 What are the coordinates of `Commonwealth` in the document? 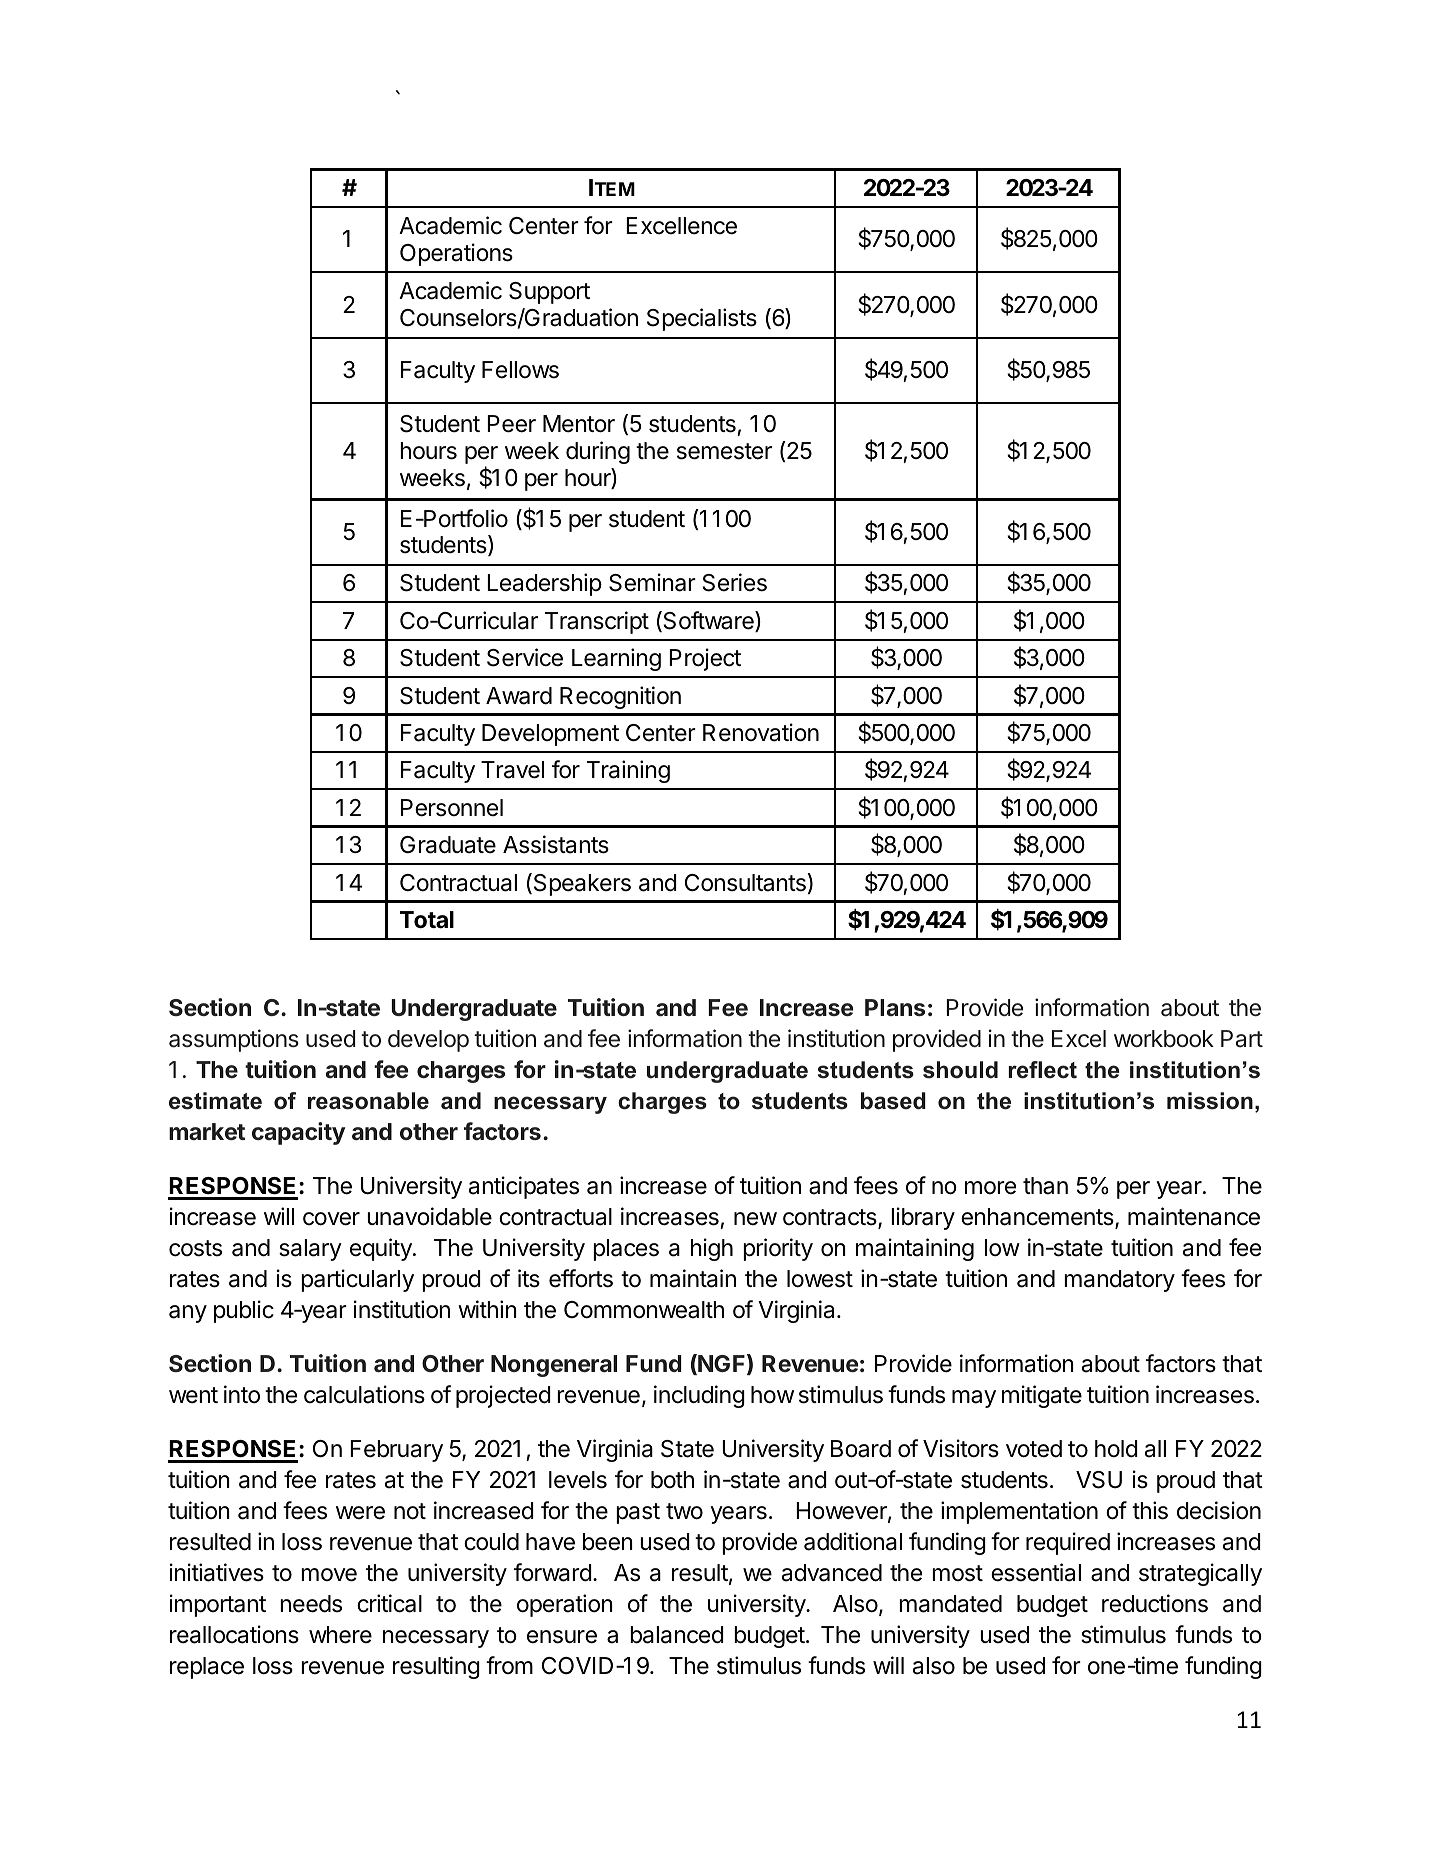 It's located at (644, 1310).
